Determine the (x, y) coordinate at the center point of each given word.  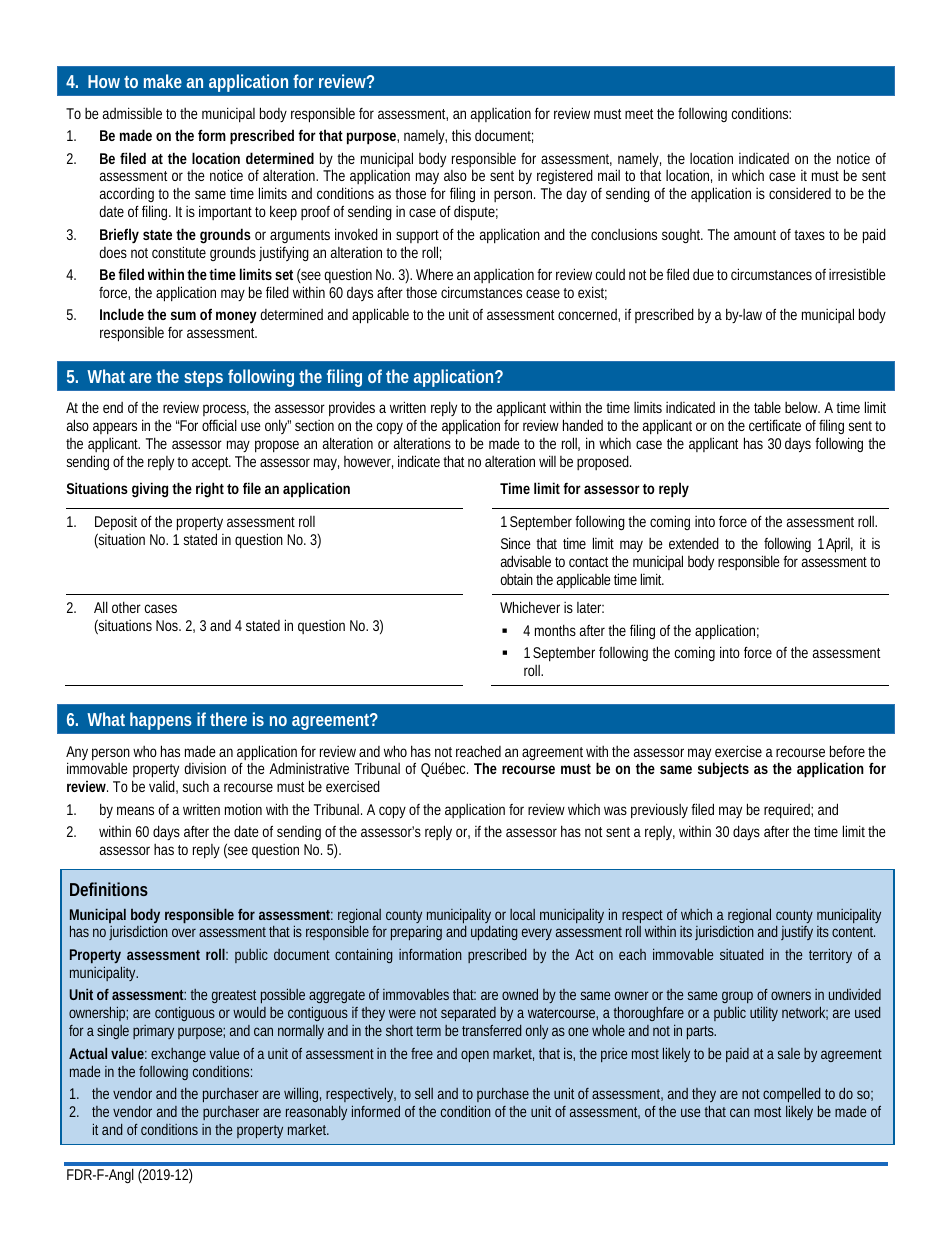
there (228, 719)
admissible (132, 113)
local (522, 914)
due (703, 274)
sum (183, 315)
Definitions (109, 889)
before (847, 751)
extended (694, 543)
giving (150, 490)
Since (516, 543)
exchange (178, 1055)
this (461, 135)
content (853, 932)
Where (434, 274)
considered (800, 193)
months (555, 630)
